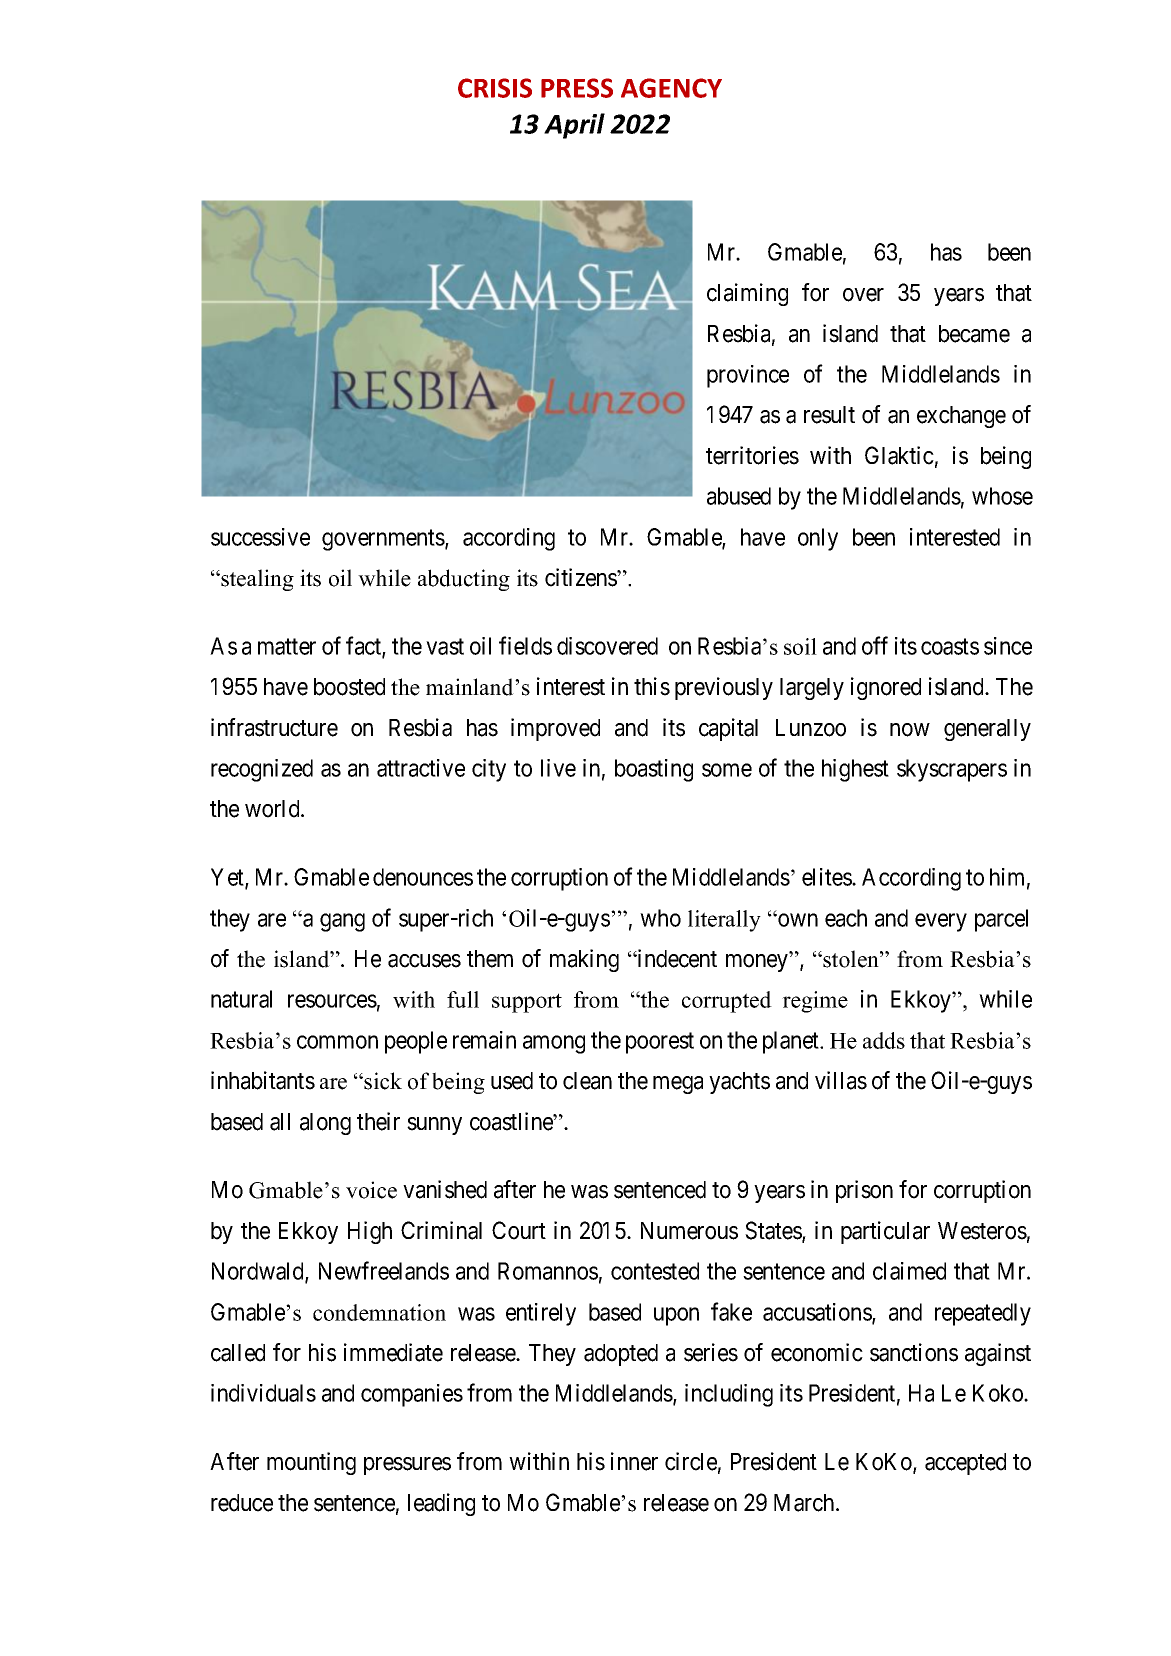 The height and width of the screenshot is (1656, 1171). What do you see at coordinates (654, 770) in the screenshot?
I see `boasting` at bounding box center [654, 770].
